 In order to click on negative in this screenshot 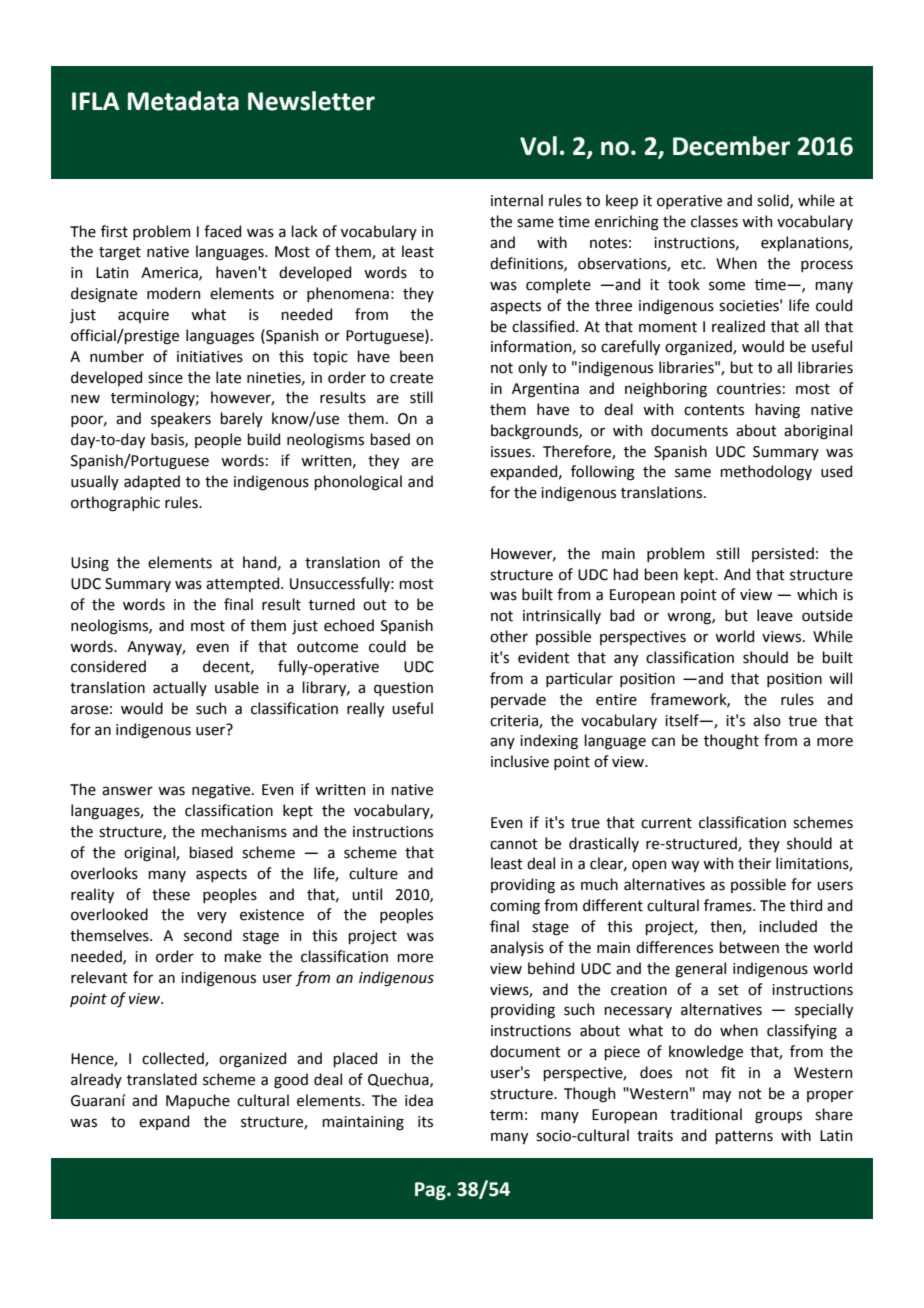, I will do `click(222, 791)`.
